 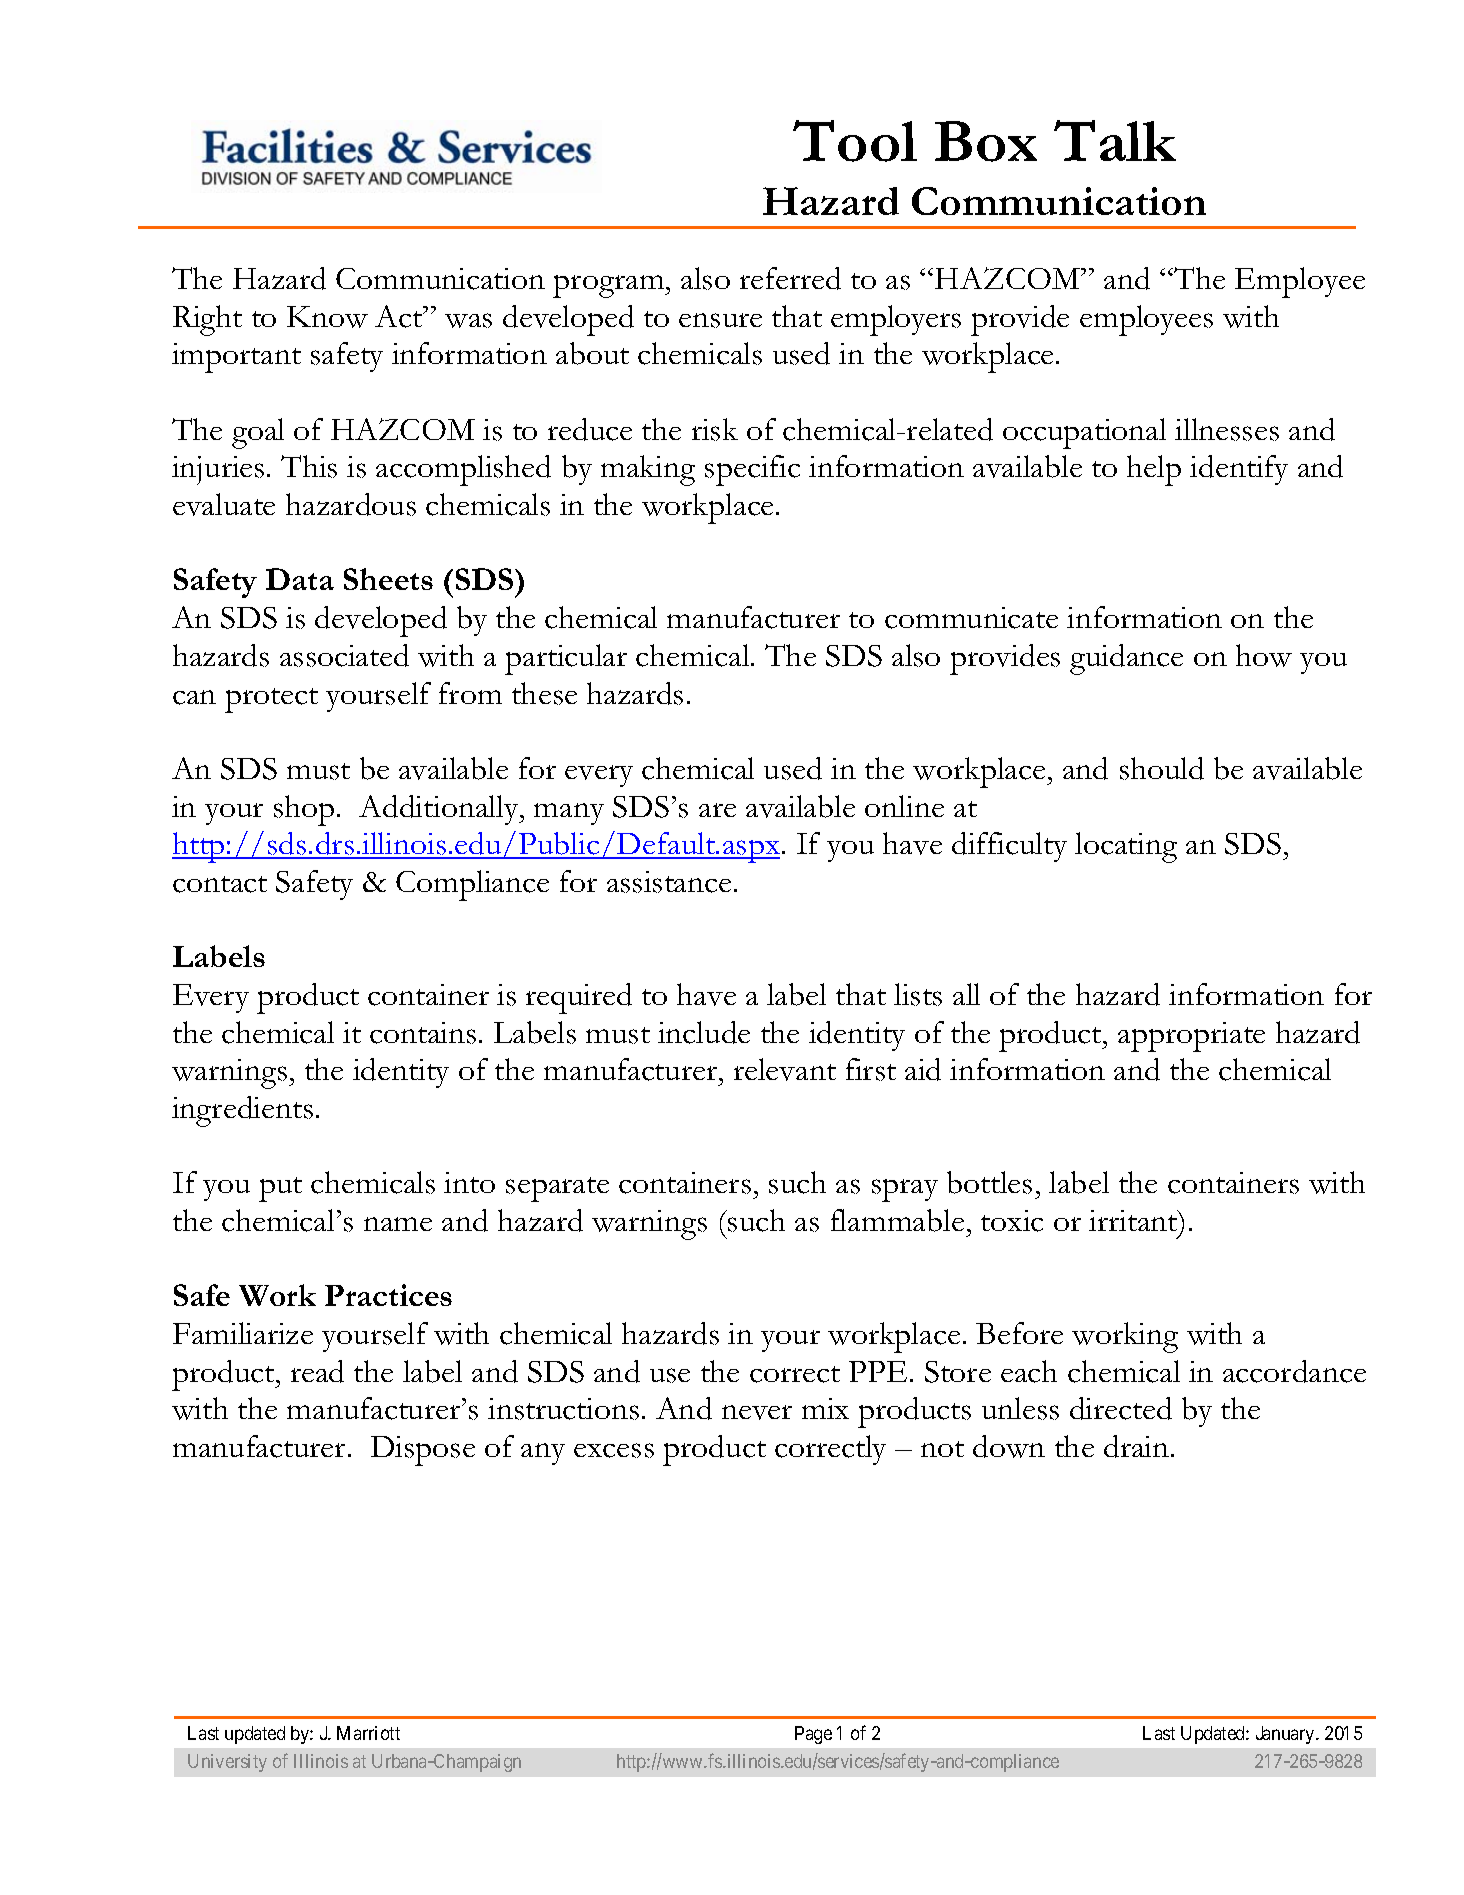 What do you see at coordinates (327, 317) in the screenshot?
I see `Know` at bounding box center [327, 317].
